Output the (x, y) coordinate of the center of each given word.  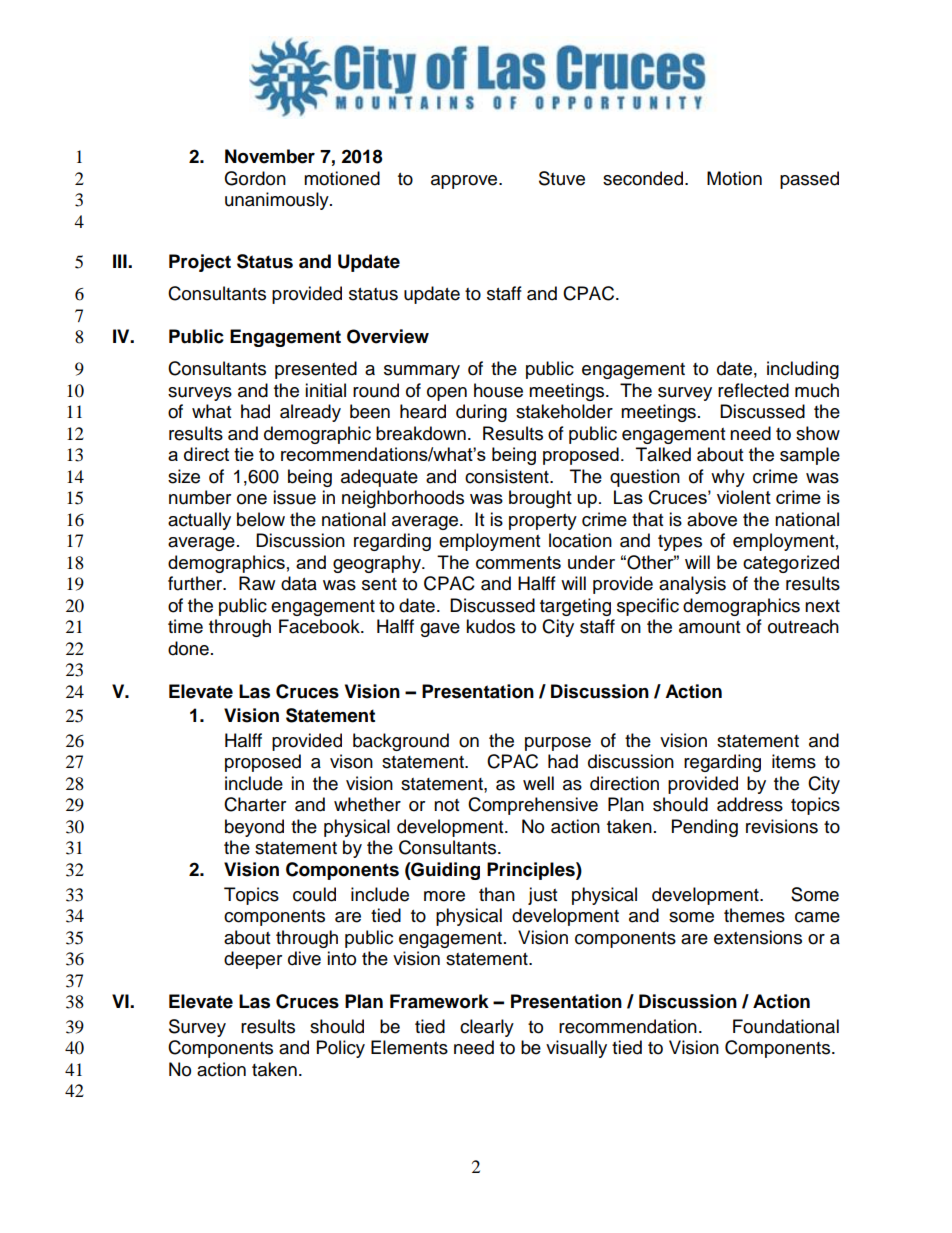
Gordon (255, 178)
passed (809, 180)
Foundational (786, 1026)
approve (465, 182)
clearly (487, 1028)
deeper (253, 960)
